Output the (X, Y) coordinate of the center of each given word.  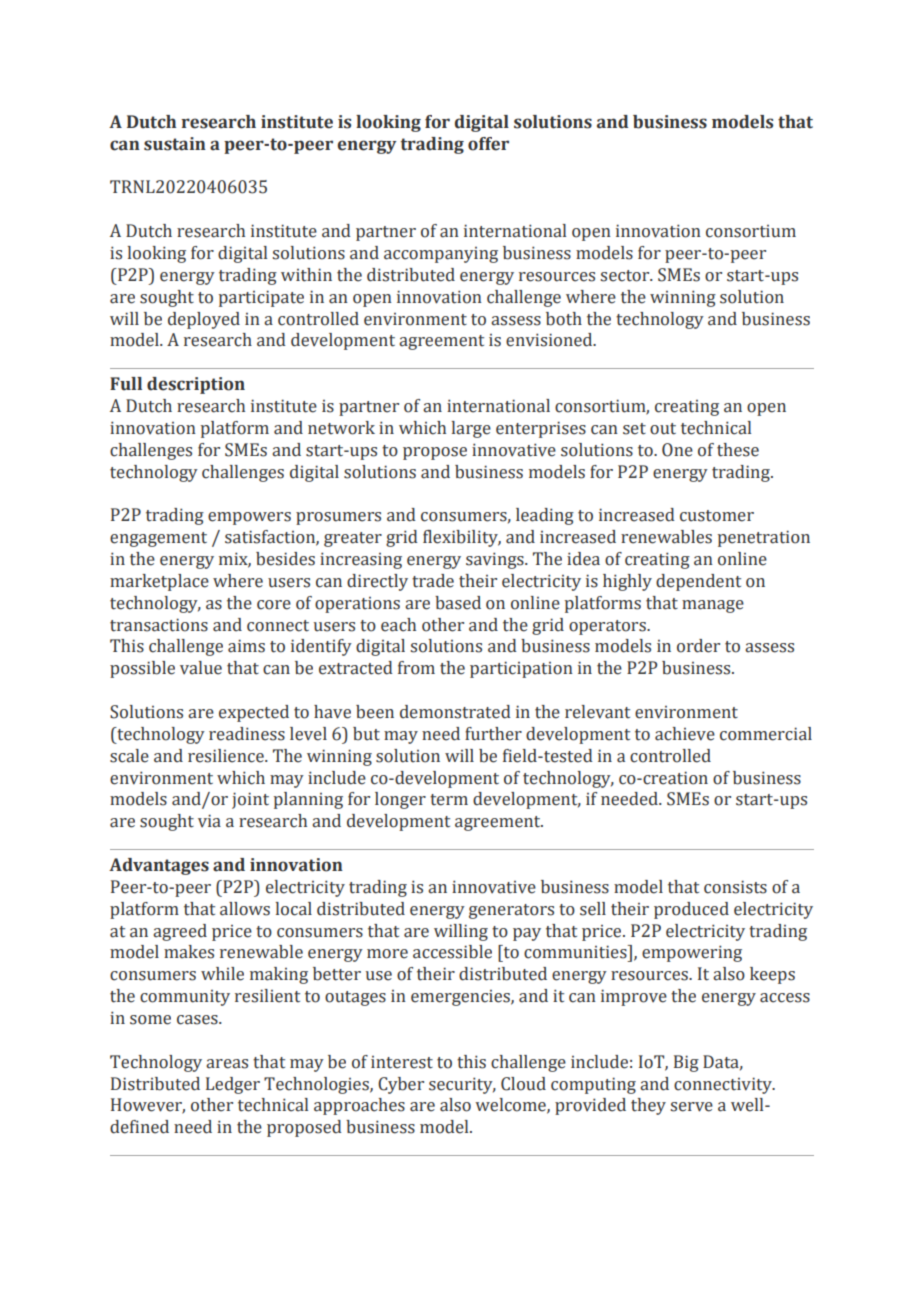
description (196, 385)
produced (691, 910)
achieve (685, 734)
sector (626, 276)
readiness (247, 734)
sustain (175, 144)
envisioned (550, 340)
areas (227, 1064)
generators (511, 911)
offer (488, 144)
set (634, 429)
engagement (158, 539)
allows (245, 909)
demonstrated (455, 712)
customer (717, 516)
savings (496, 560)
